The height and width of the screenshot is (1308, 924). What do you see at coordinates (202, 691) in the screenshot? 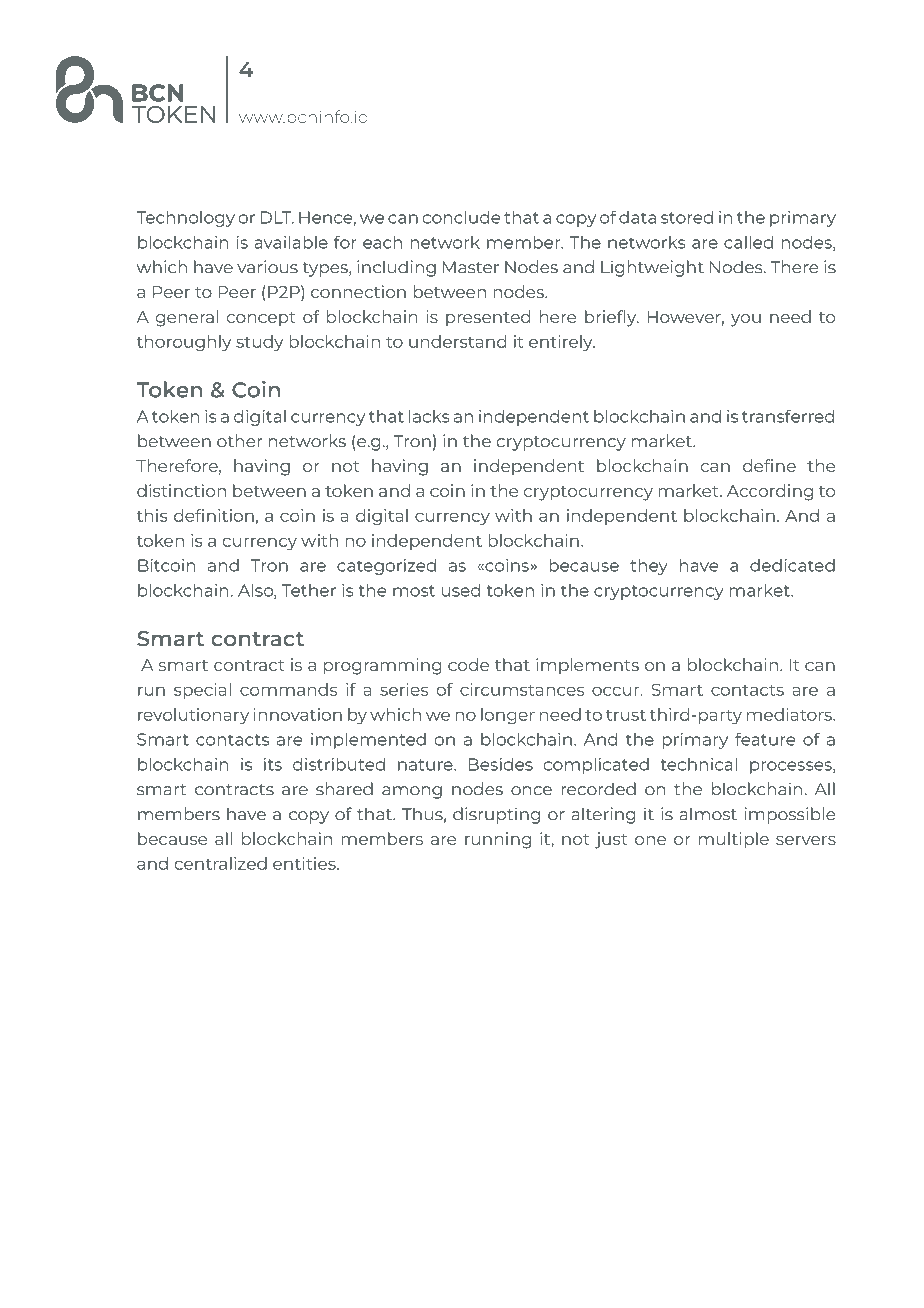
I see `special` at bounding box center [202, 691].
